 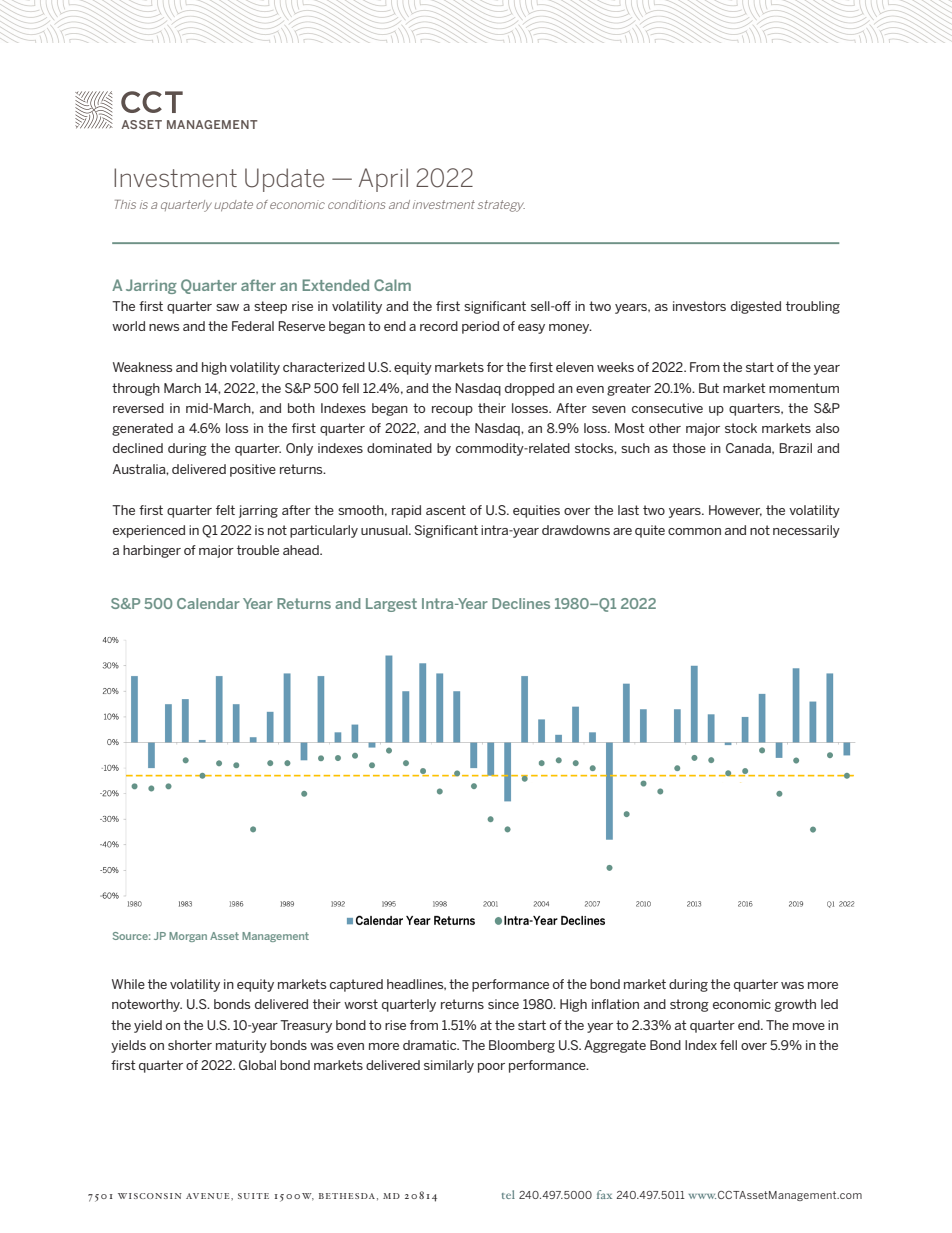 I want to click on felt, so click(x=225, y=510).
